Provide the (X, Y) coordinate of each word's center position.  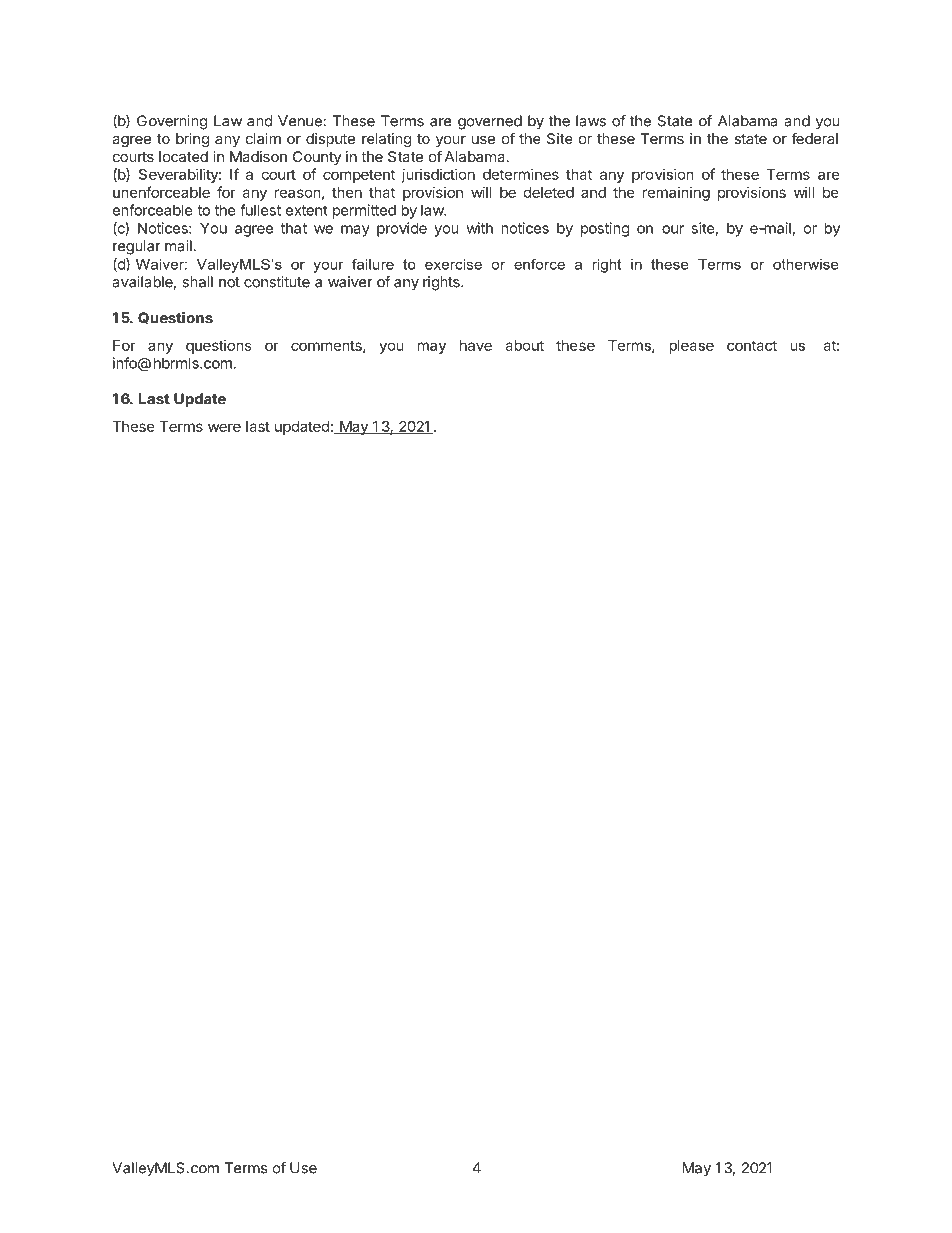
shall (197, 282)
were (224, 427)
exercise (453, 264)
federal (814, 138)
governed (490, 122)
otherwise (806, 264)
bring (192, 140)
